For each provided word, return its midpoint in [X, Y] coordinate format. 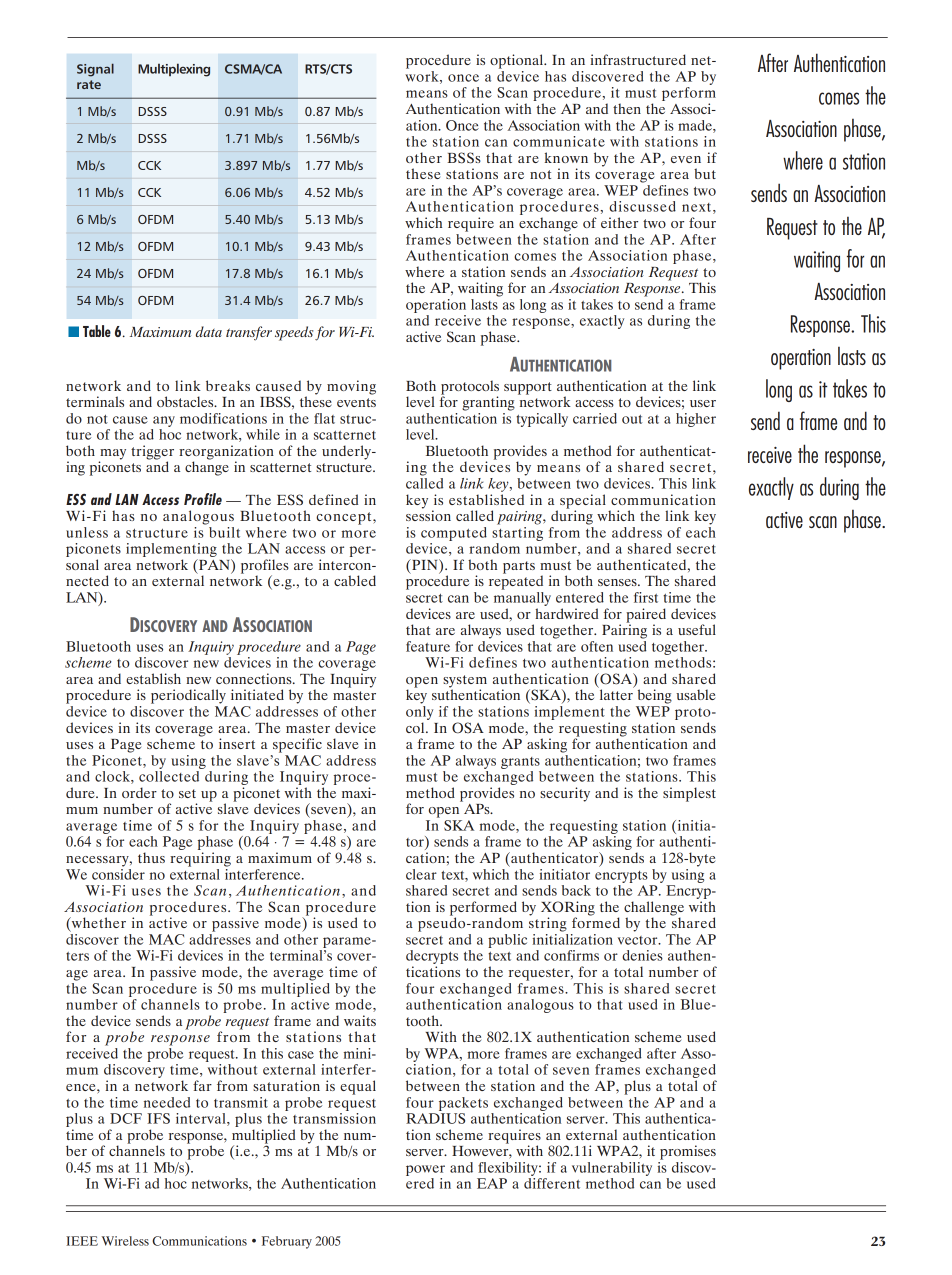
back [576, 890]
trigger [152, 453]
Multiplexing [174, 70]
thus [151, 857]
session [428, 514]
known [566, 157]
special [583, 502]
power [425, 1170]
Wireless [125, 1241]
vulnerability [612, 1169]
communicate [559, 141]
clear [421, 874]
